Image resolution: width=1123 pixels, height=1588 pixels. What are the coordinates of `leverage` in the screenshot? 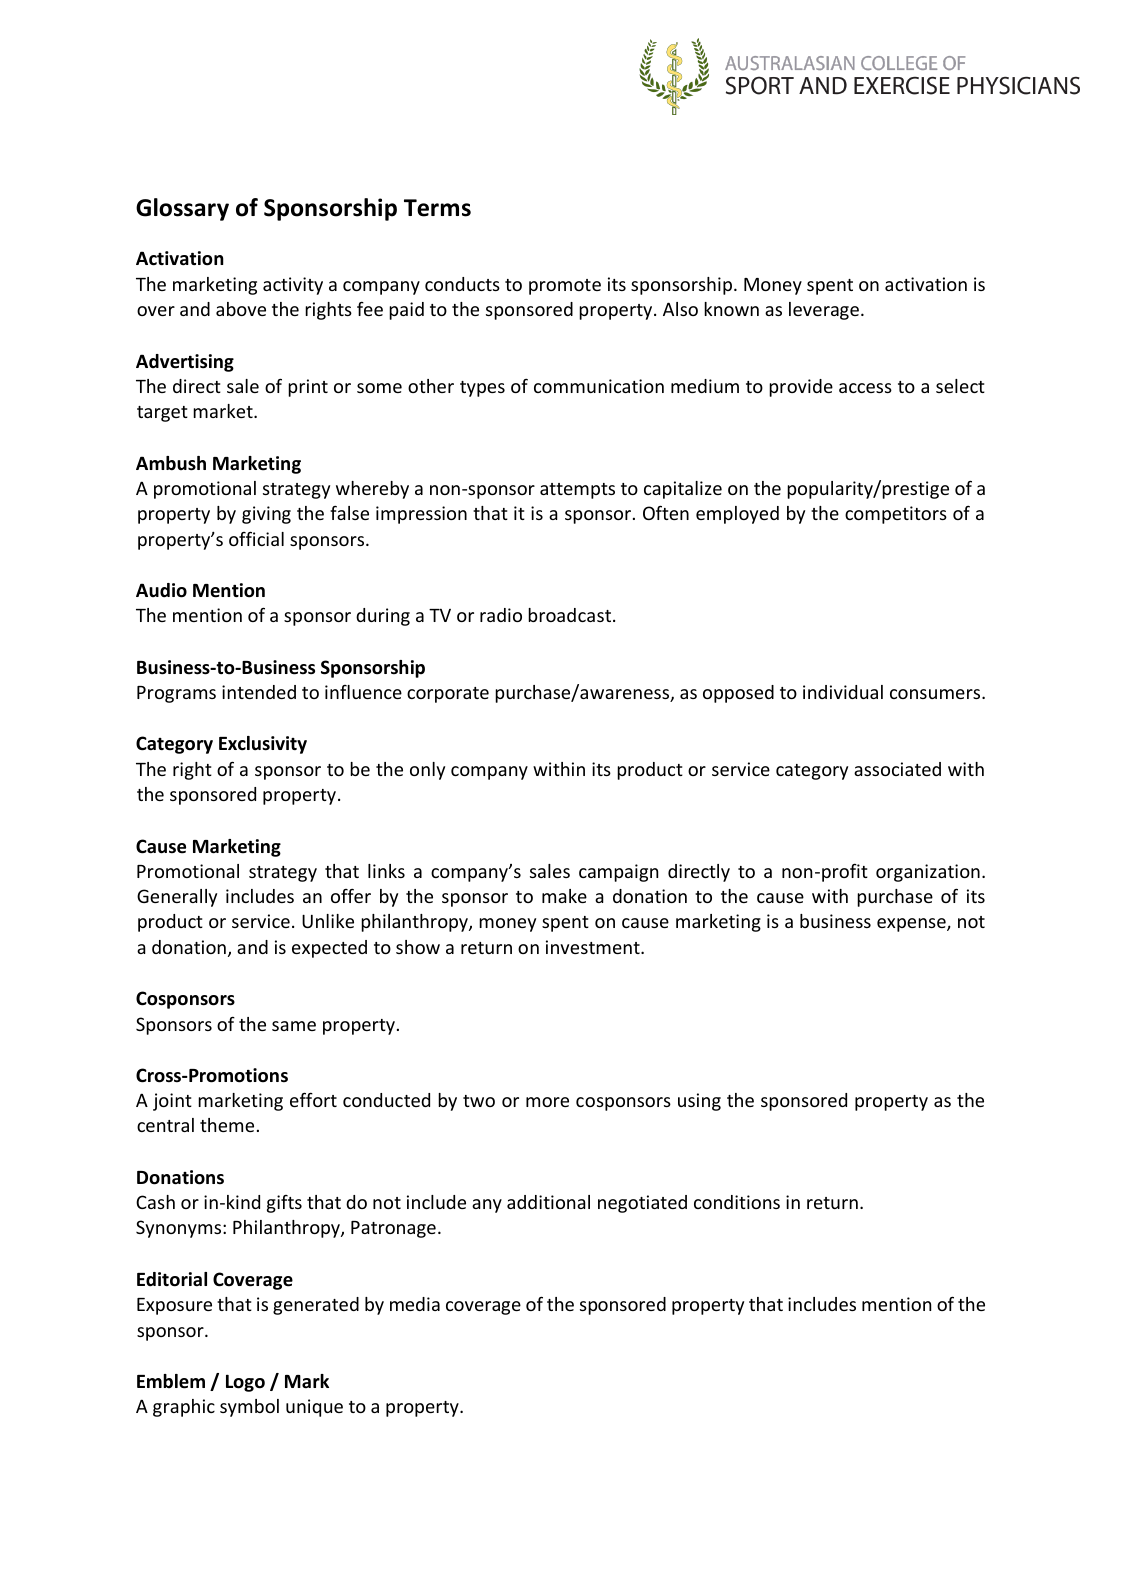 It's located at (824, 311).
